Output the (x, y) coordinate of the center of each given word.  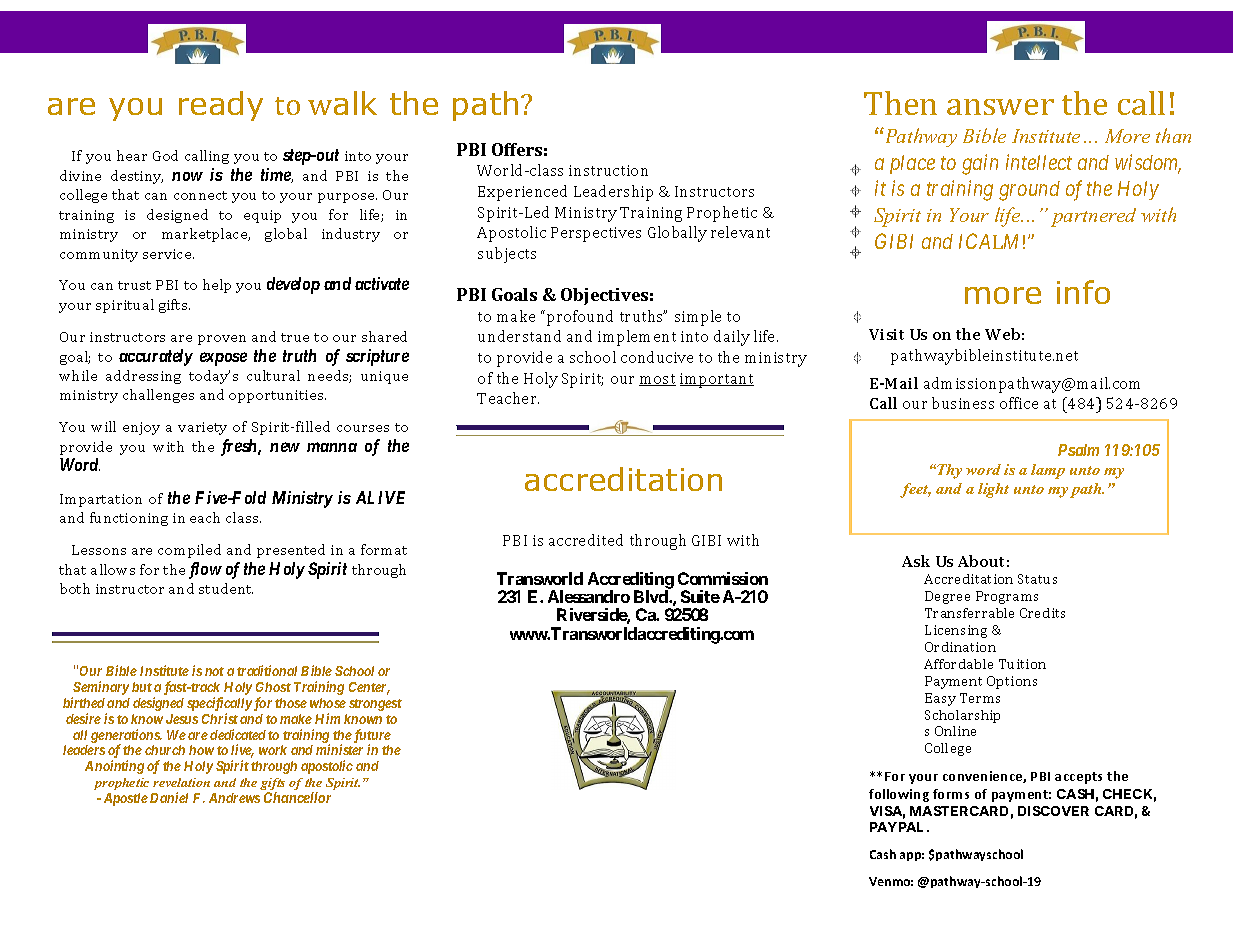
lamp (1048, 471)
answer (1000, 107)
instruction (608, 170)
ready (221, 106)
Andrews (234, 798)
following (899, 795)
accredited (586, 540)
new (285, 447)
